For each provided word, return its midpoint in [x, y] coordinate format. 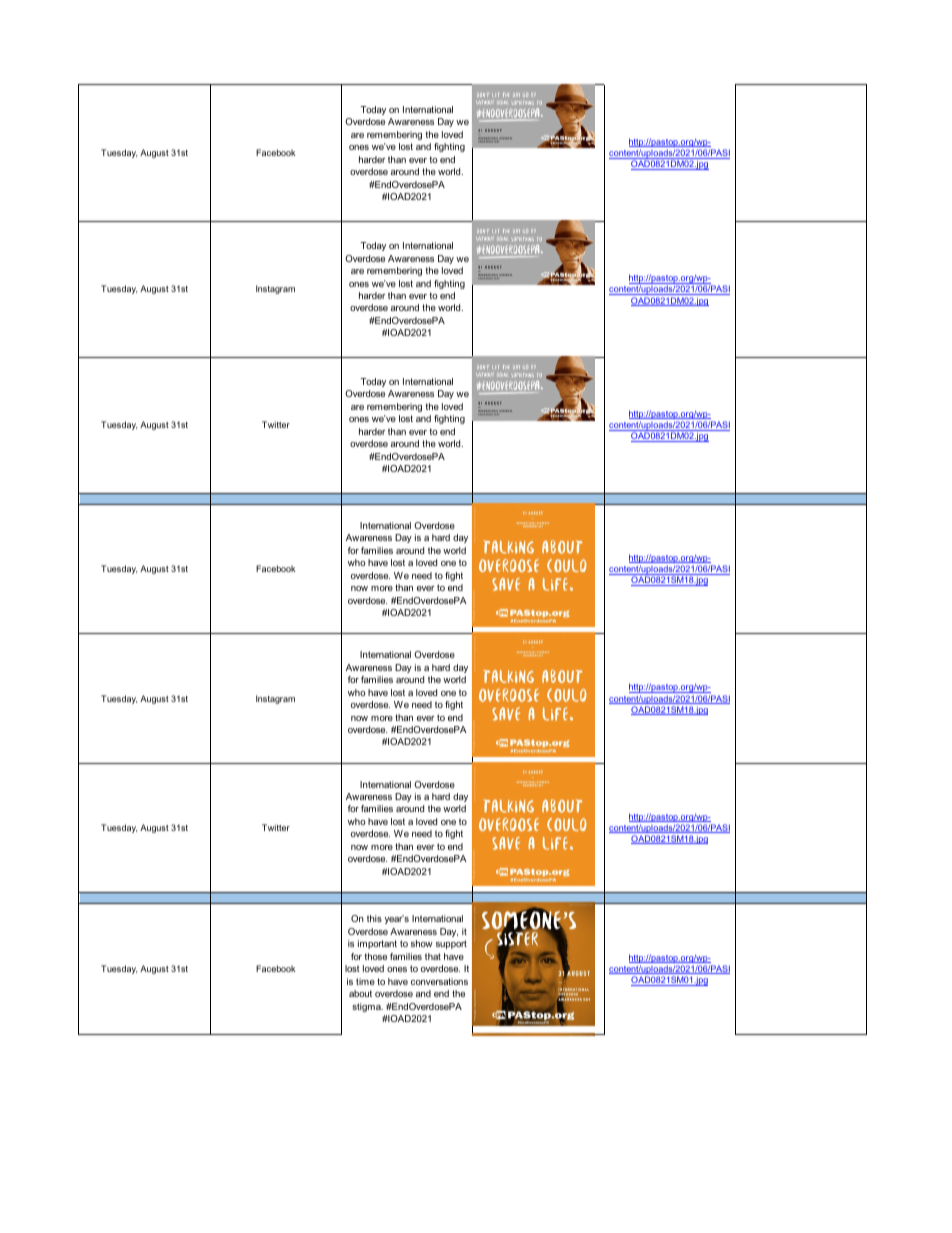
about [360, 993]
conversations [439, 981]
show [422, 943]
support [451, 944]
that [433, 956]
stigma [367, 1007]
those [375, 956]
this [374, 918]
